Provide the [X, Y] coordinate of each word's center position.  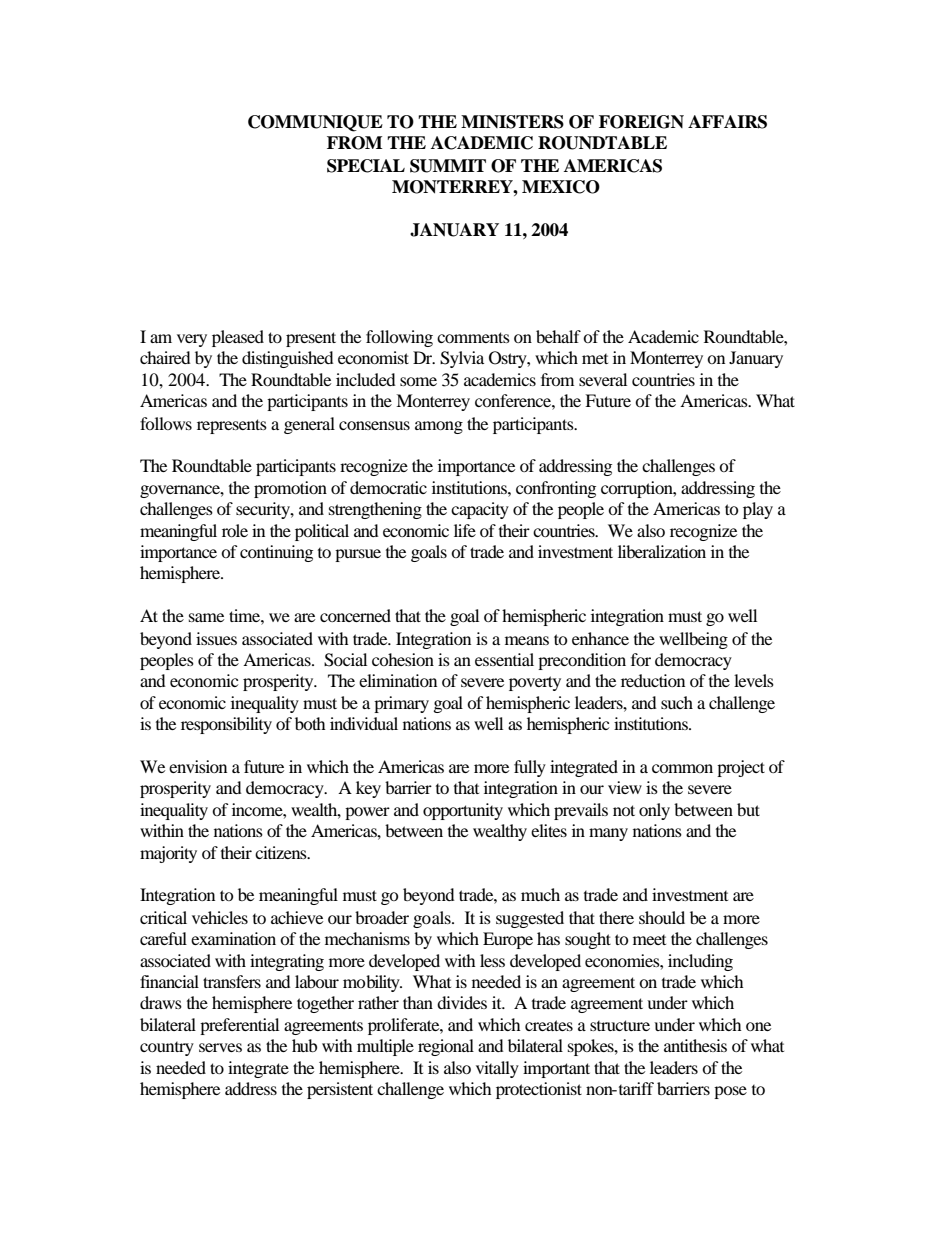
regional [446, 1047]
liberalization [662, 551]
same [206, 617]
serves [220, 1047]
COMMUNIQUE [315, 123]
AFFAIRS [727, 122]
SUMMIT [448, 166]
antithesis [695, 1045]
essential [504, 659]
